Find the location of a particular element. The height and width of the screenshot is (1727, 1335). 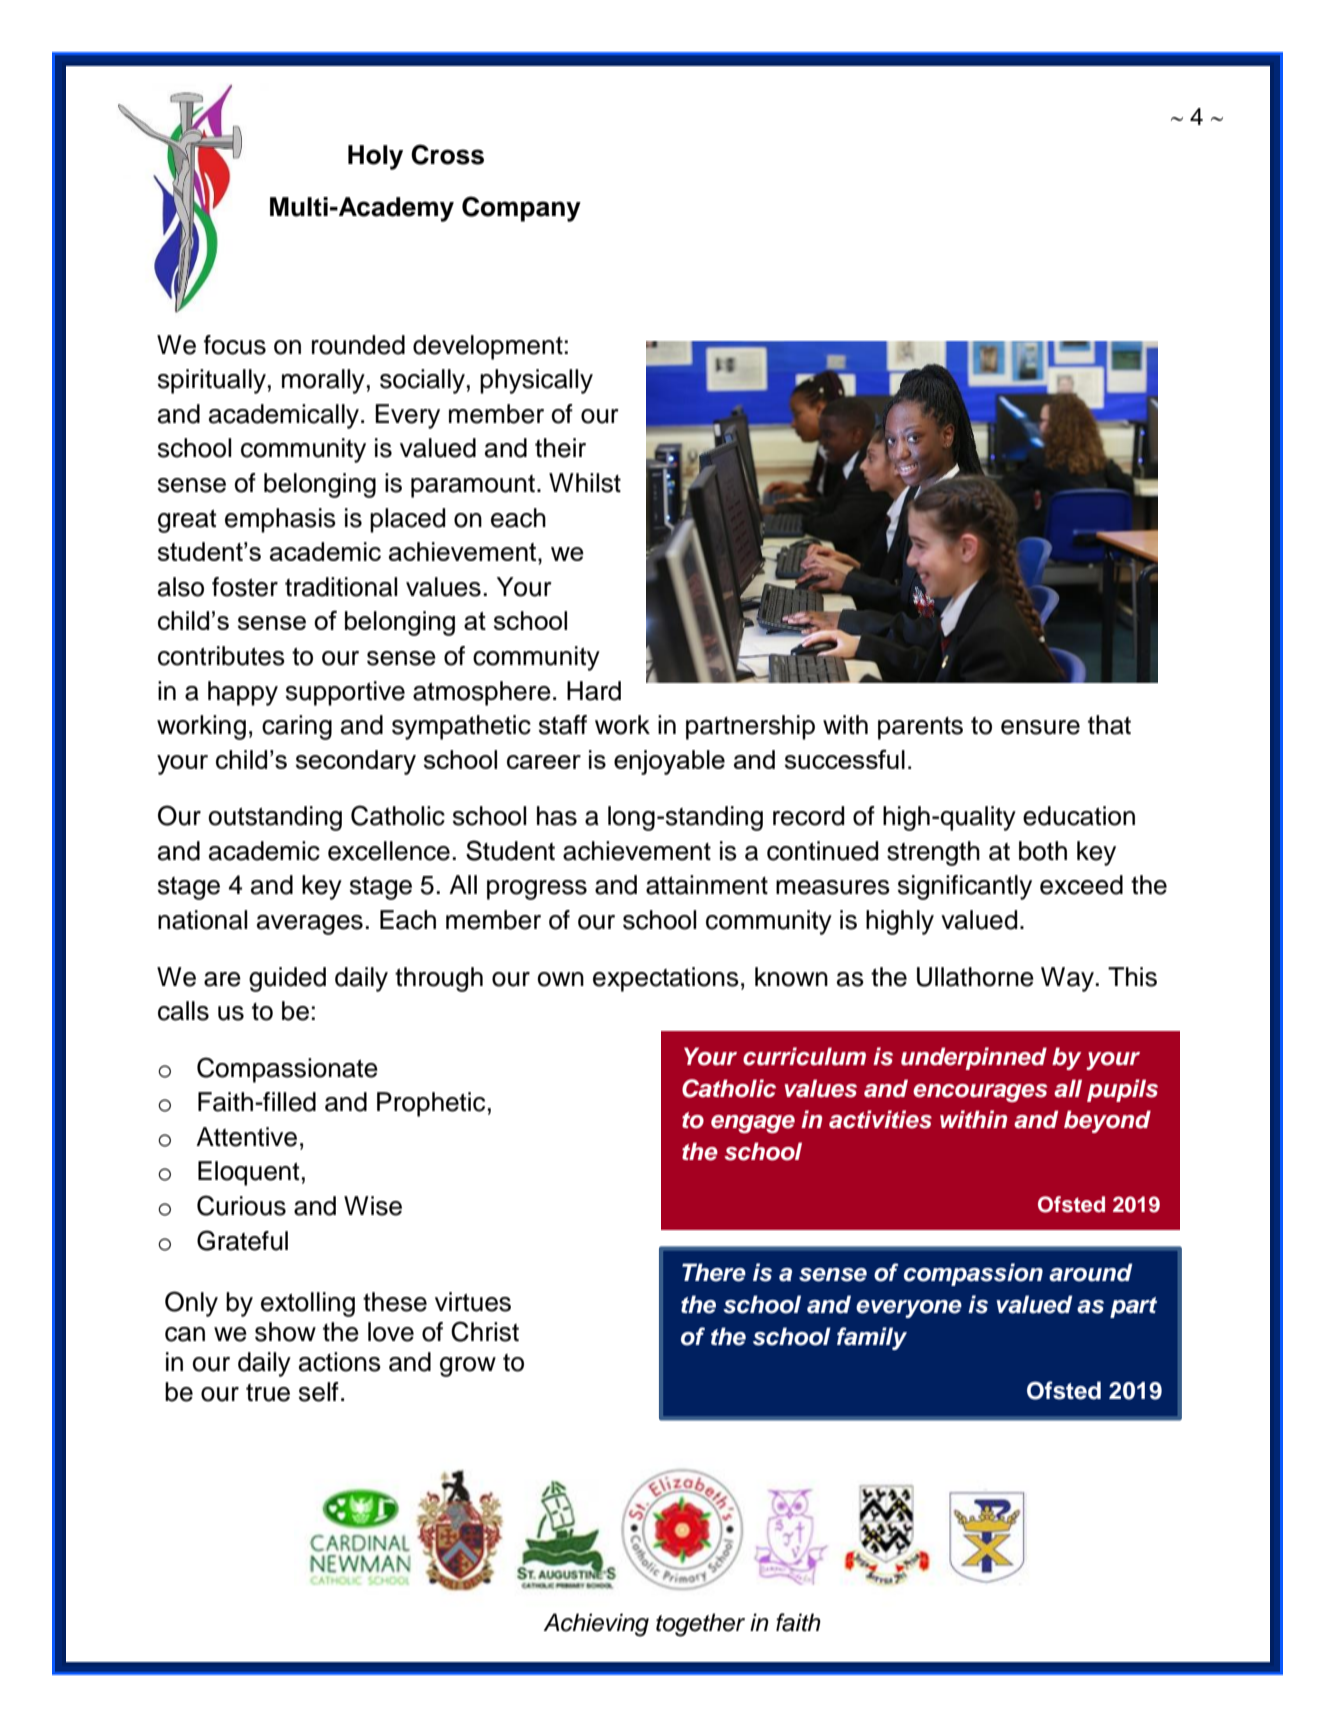

physically is located at coordinates (536, 381).
